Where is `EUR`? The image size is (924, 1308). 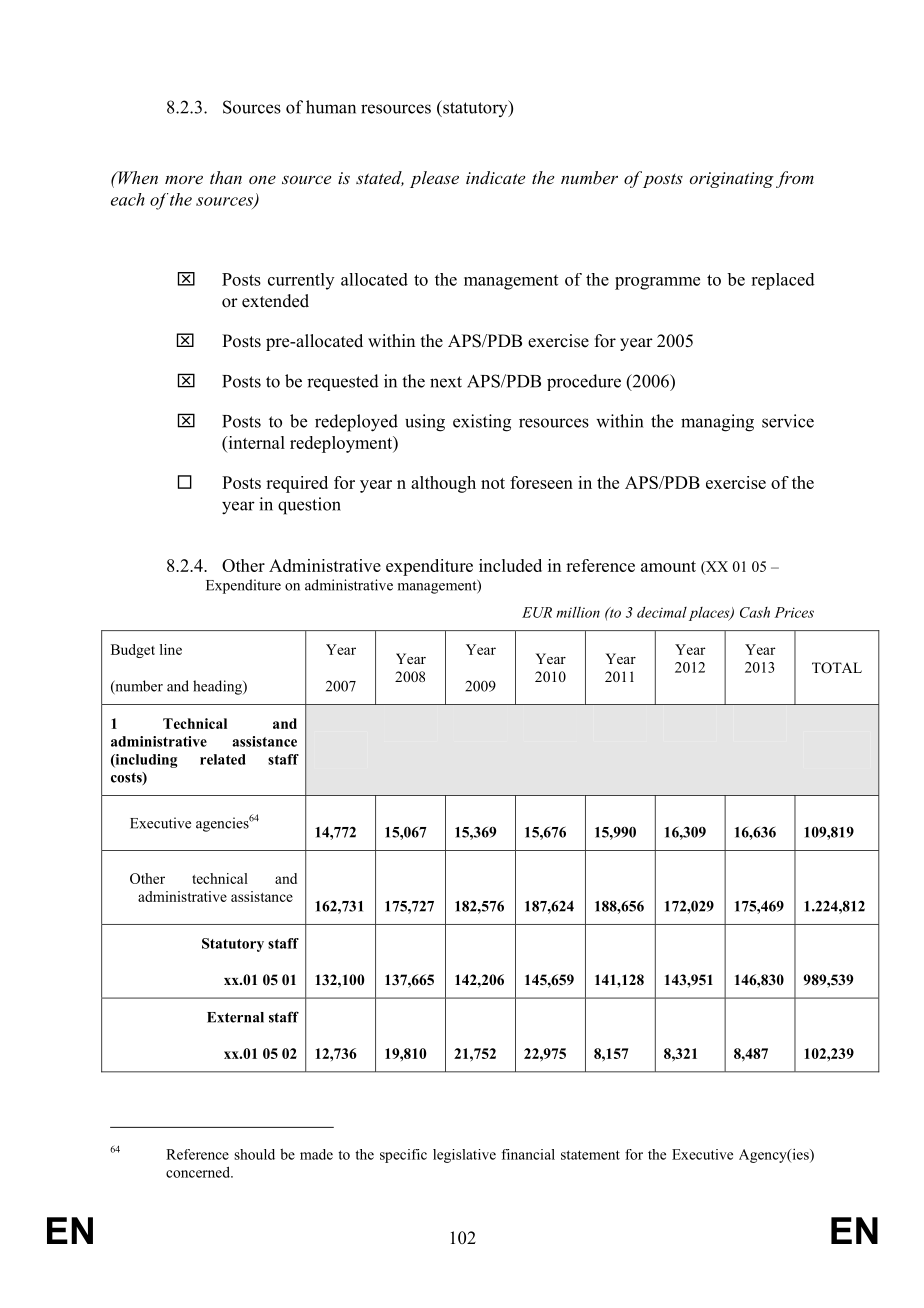
EUR is located at coordinates (537, 612).
